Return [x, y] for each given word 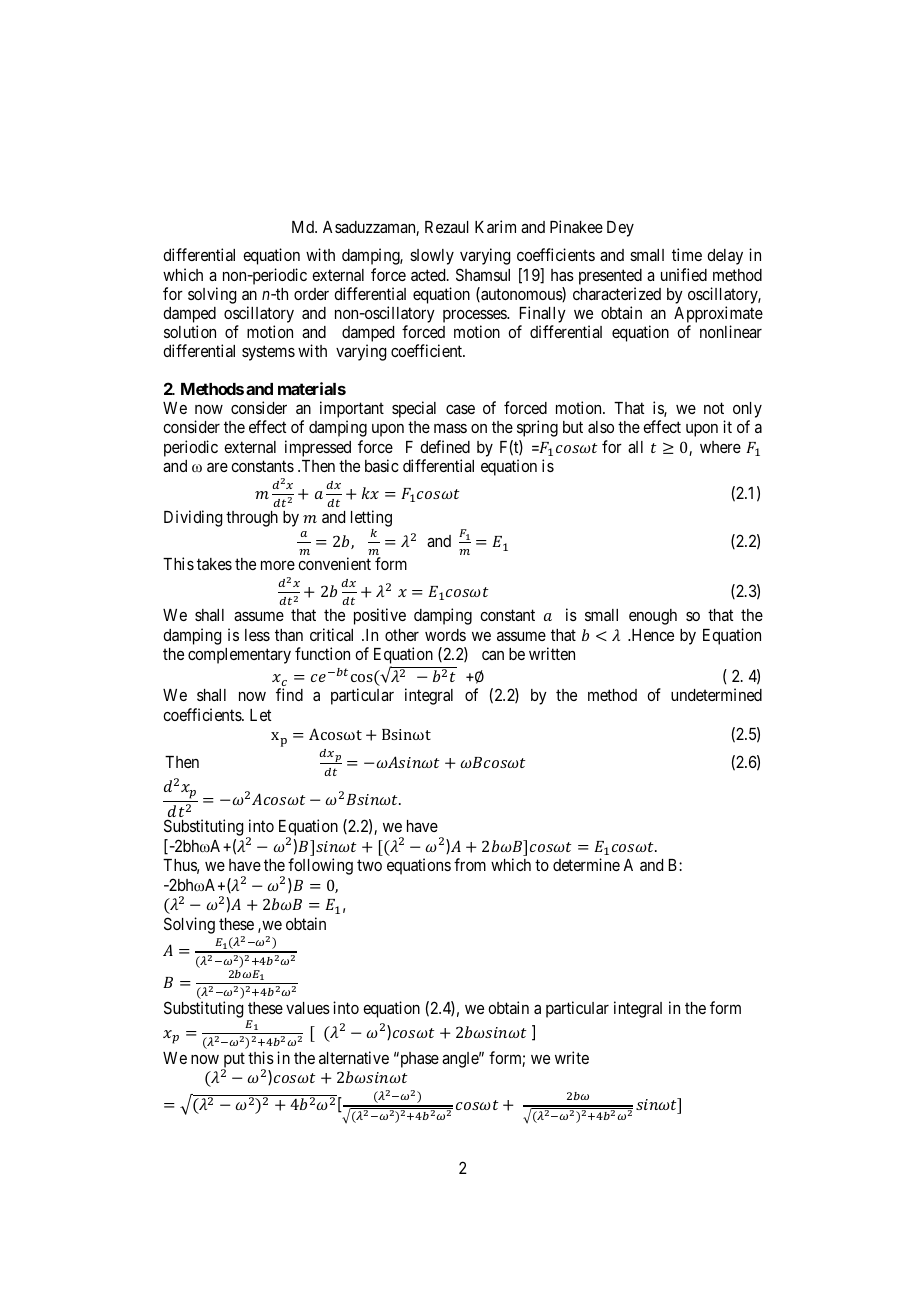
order [311, 294]
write [572, 1057]
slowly [432, 257]
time [687, 254]
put [233, 1061]
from [470, 864]
